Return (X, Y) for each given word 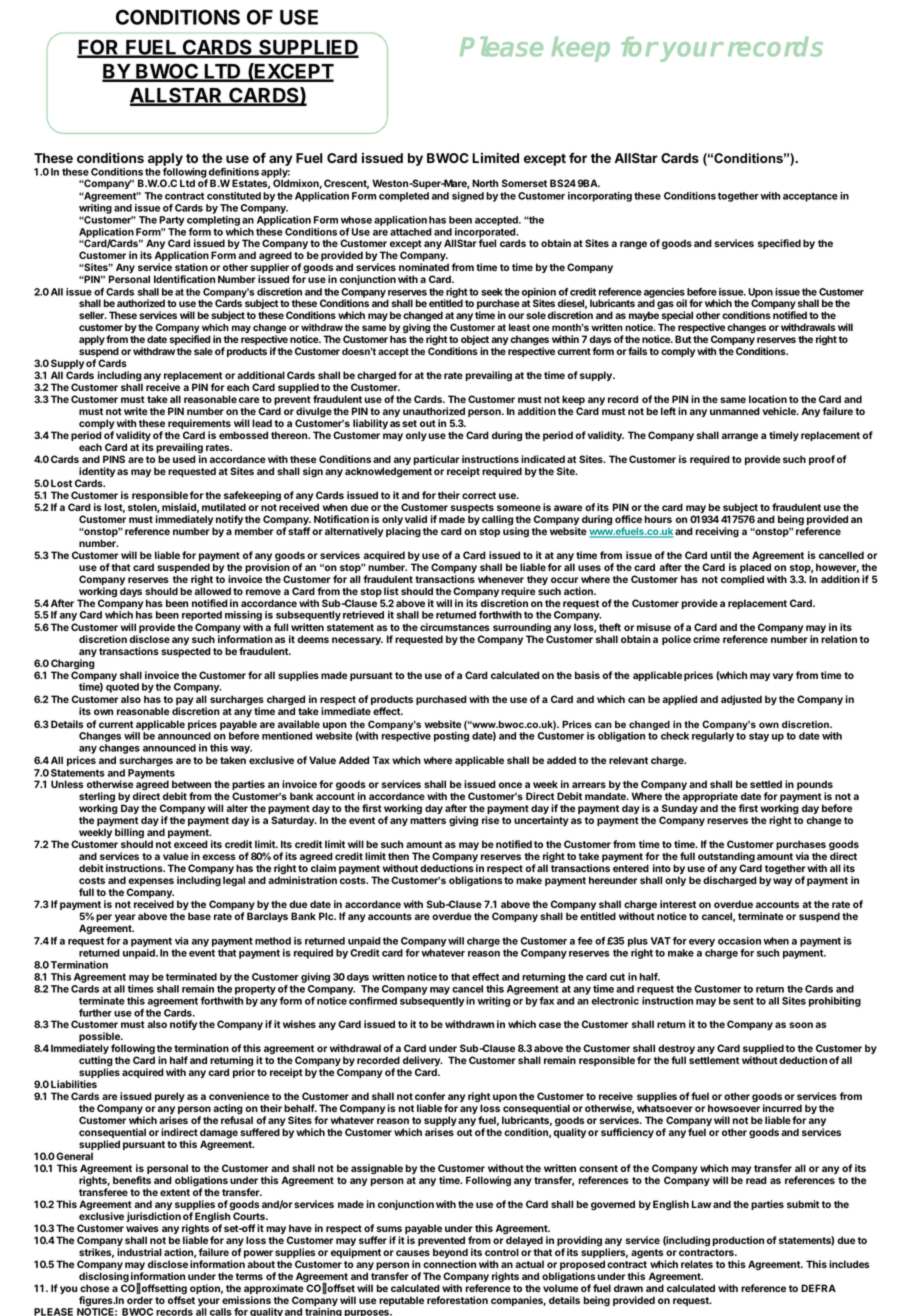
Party (171, 221)
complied (742, 580)
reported (202, 616)
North (485, 183)
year (125, 918)
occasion (739, 941)
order (140, 1300)
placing (403, 532)
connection (449, 1264)
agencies (665, 294)
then (398, 856)
